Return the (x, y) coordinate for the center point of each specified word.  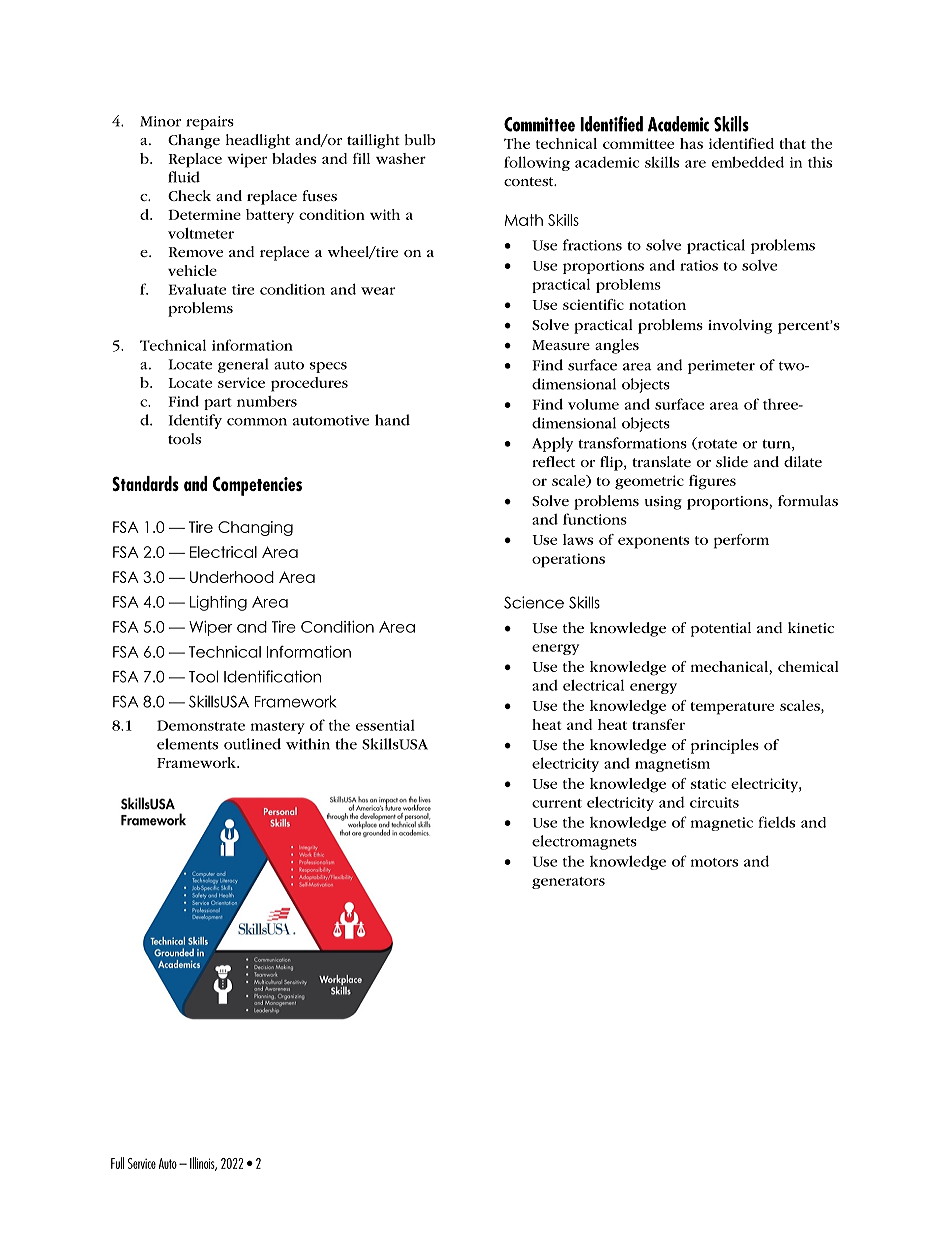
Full (117, 1163)
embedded (748, 162)
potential (721, 629)
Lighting (218, 603)
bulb (420, 139)
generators (568, 883)
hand (392, 420)
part (218, 404)
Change (194, 141)
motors (714, 862)
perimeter (721, 367)
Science (534, 602)
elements (187, 744)
